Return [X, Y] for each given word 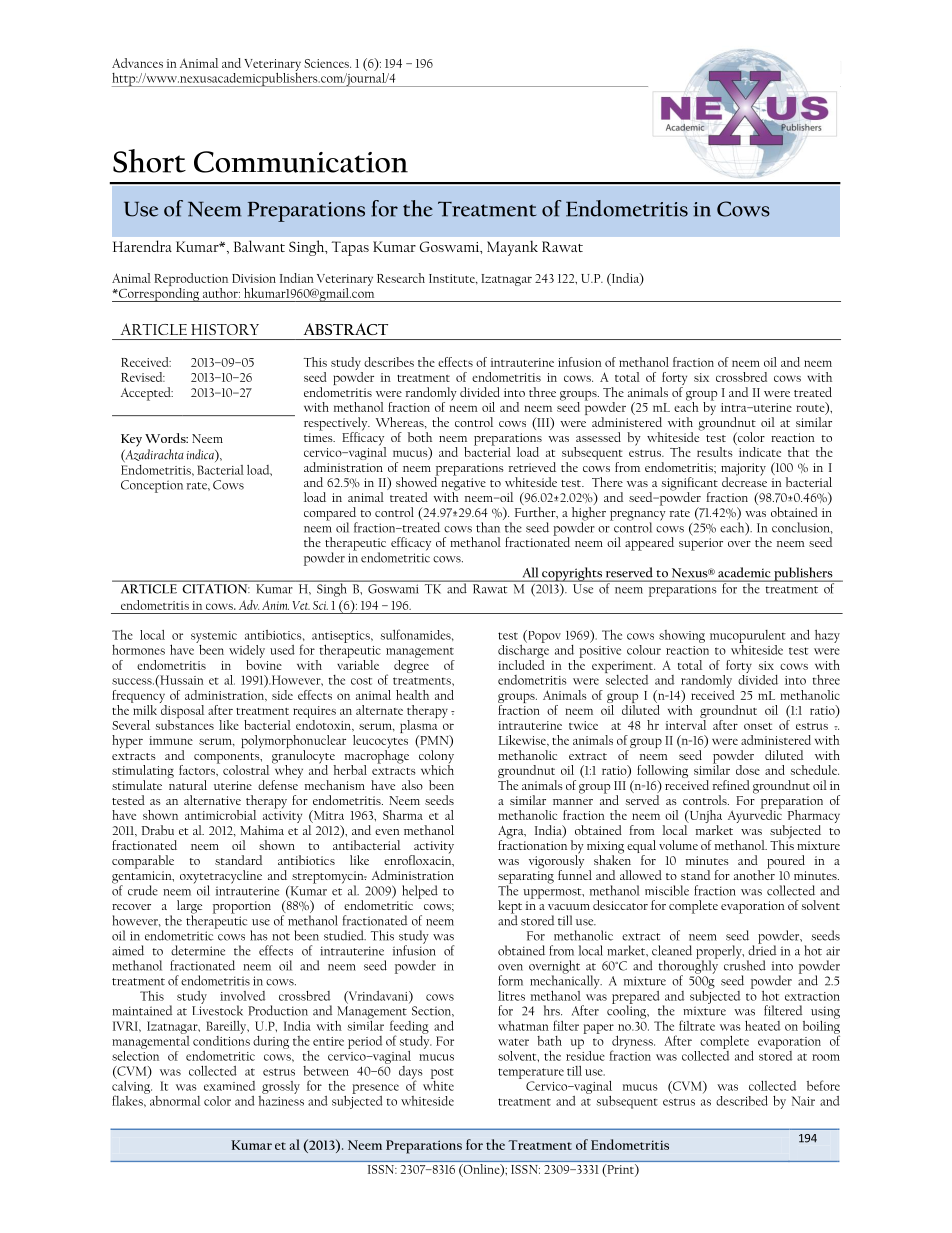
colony [436, 758]
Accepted [147, 394]
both [420, 437]
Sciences [327, 63]
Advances [137, 63]
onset [758, 726]
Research [401, 278]
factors [198, 770]
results [715, 452]
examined [229, 1086]
